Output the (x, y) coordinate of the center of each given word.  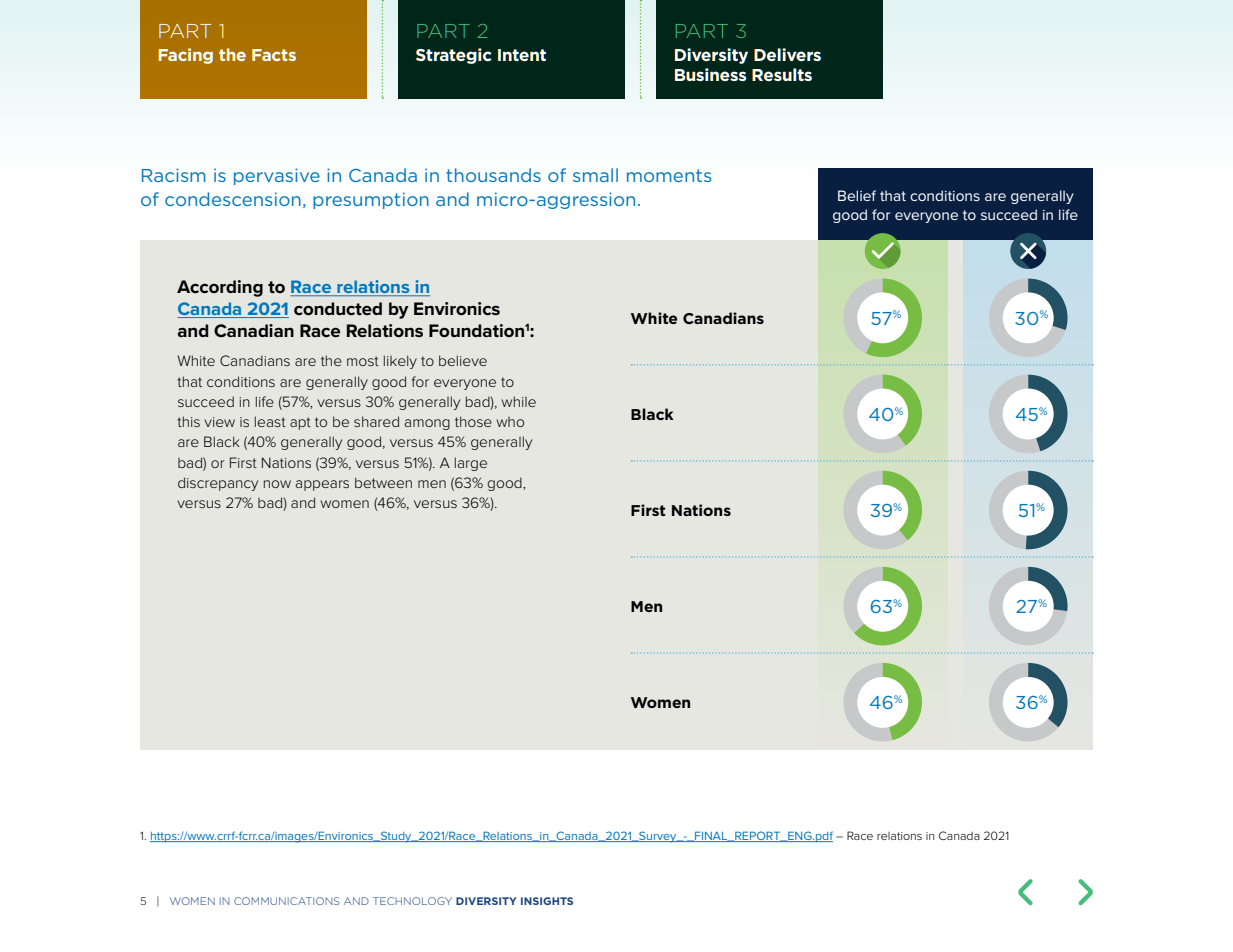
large (471, 464)
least (270, 421)
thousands (493, 175)
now (277, 484)
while (519, 401)
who (510, 422)
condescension (233, 199)
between (383, 482)
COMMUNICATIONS (286, 901)
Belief (857, 195)
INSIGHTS (547, 901)
